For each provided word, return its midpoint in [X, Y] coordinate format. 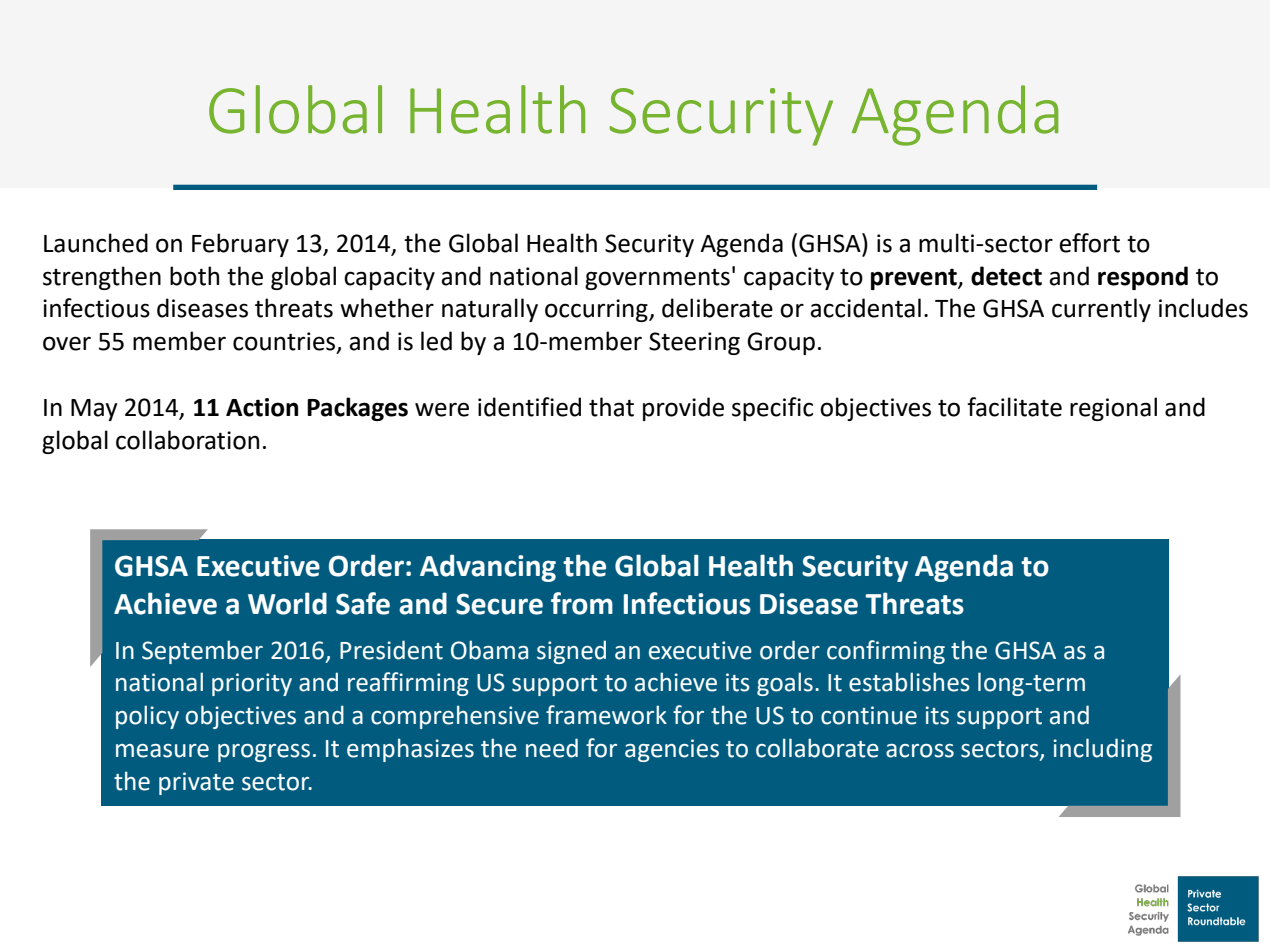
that [611, 407]
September [202, 652]
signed [571, 652]
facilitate [1014, 407]
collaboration [187, 440]
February [240, 245]
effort [1089, 243]
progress [264, 753]
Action [262, 407]
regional [1113, 409]
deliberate [717, 308]
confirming [886, 652]
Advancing [488, 568]
